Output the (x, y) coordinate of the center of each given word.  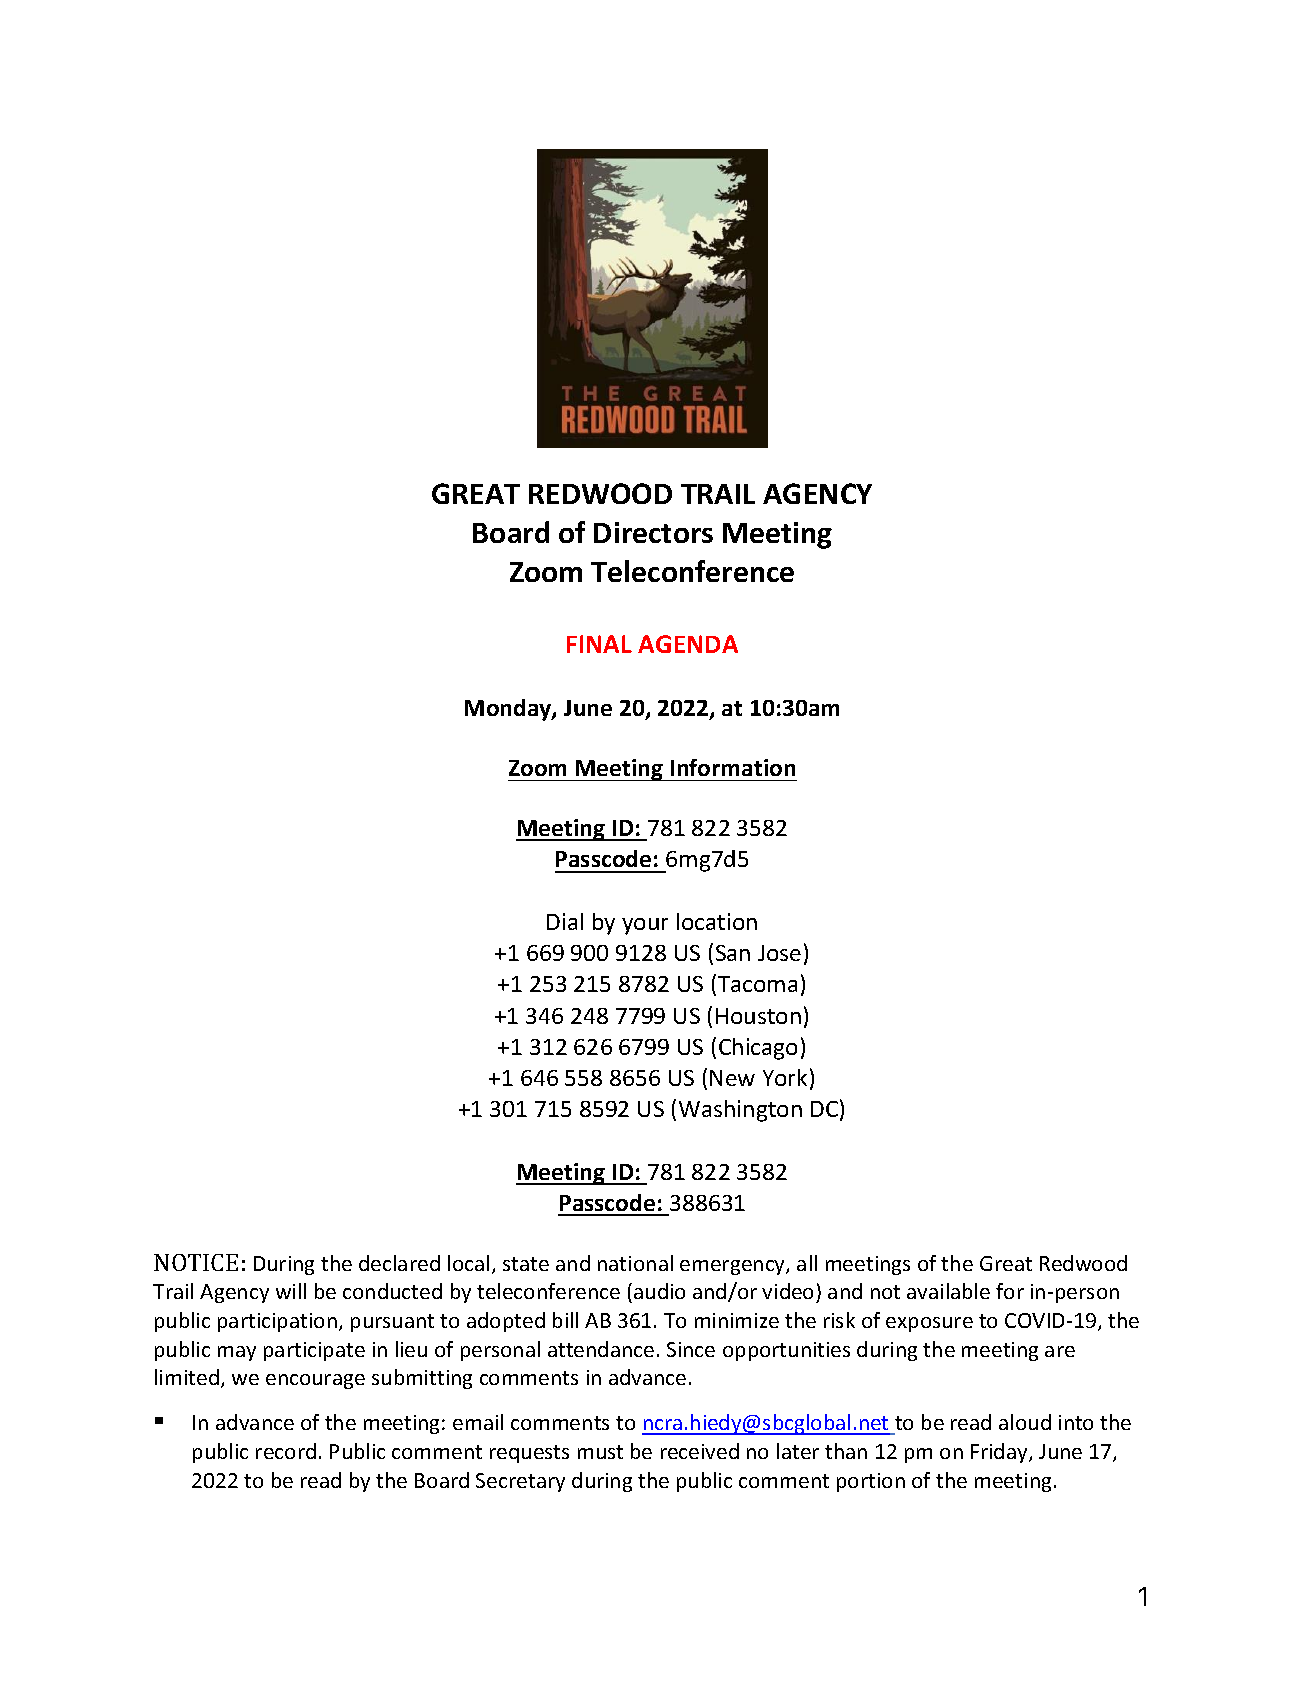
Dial (565, 921)
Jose (779, 953)
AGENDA (688, 644)
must (600, 1452)
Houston (758, 1016)
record (286, 1451)
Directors (653, 532)
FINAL (599, 644)
